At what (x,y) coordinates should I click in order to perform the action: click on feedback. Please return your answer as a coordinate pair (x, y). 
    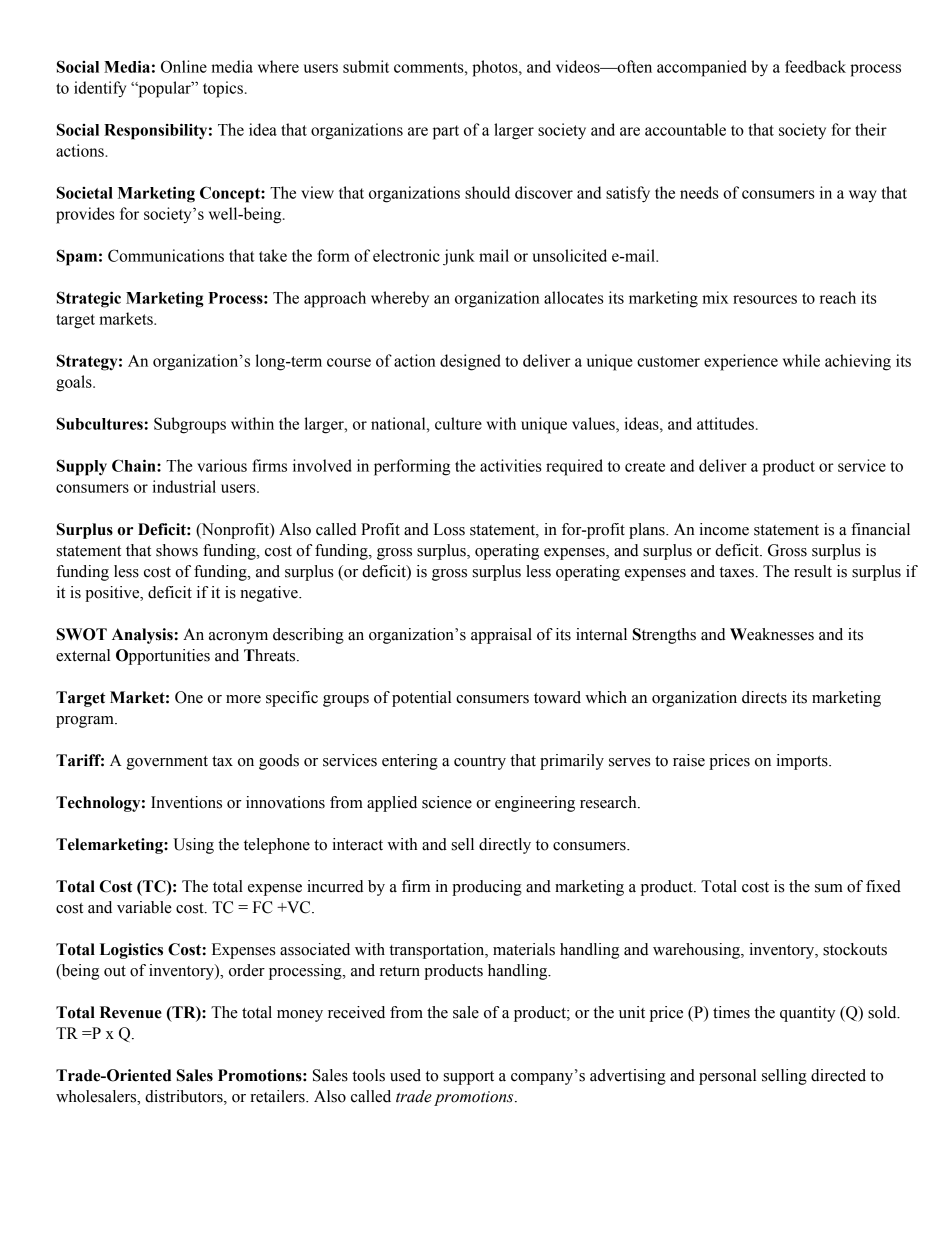
    Looking at the image, I should click on (815, 66).
